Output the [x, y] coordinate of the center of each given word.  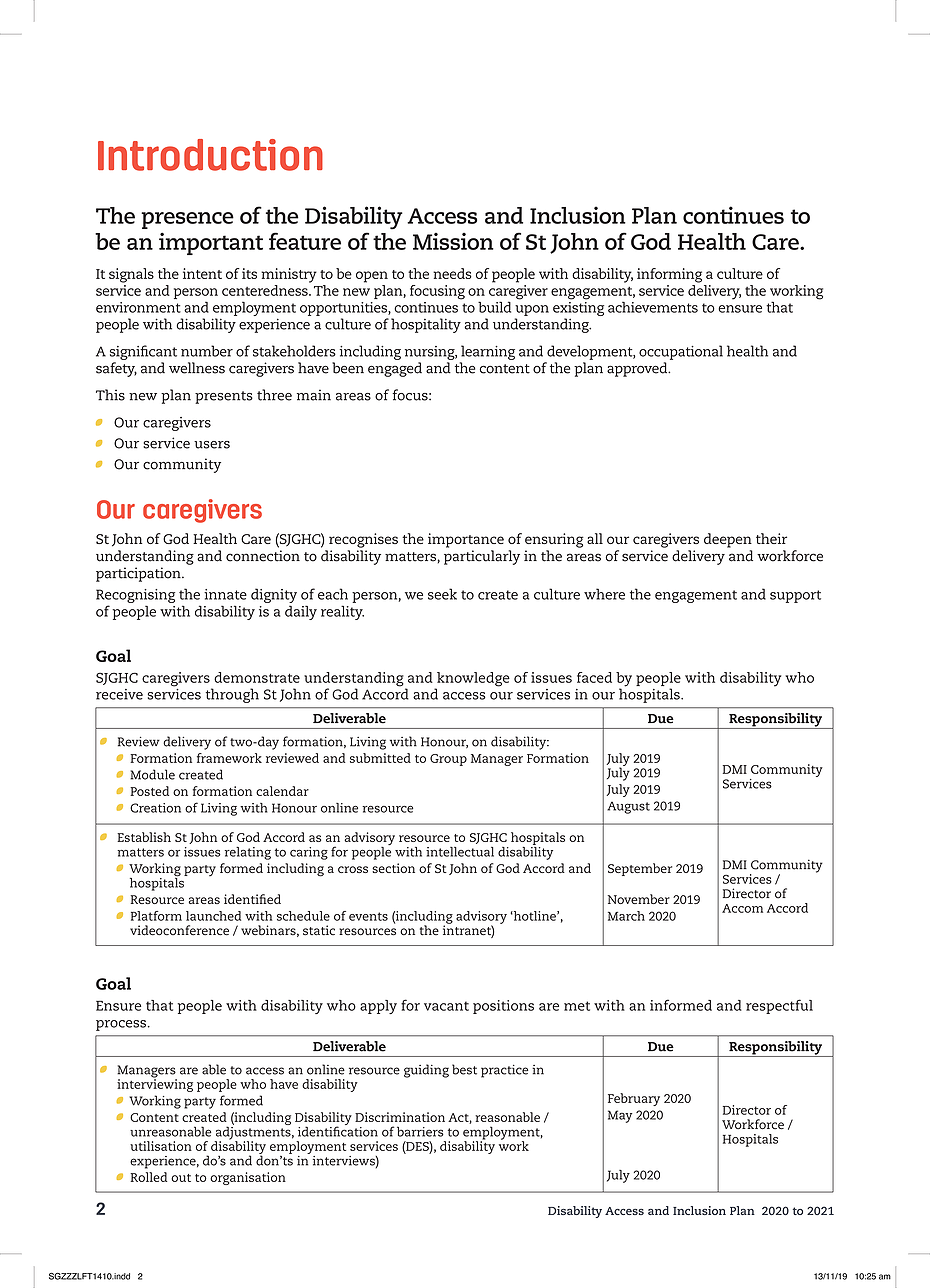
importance [466, 540]
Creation [155, 808]
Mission [453, 241]
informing [669, 275]
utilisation [161, 1146]
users [212, 445]
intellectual [460, 852]
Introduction [210, 155]
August [628, 808]
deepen [728, 540]
